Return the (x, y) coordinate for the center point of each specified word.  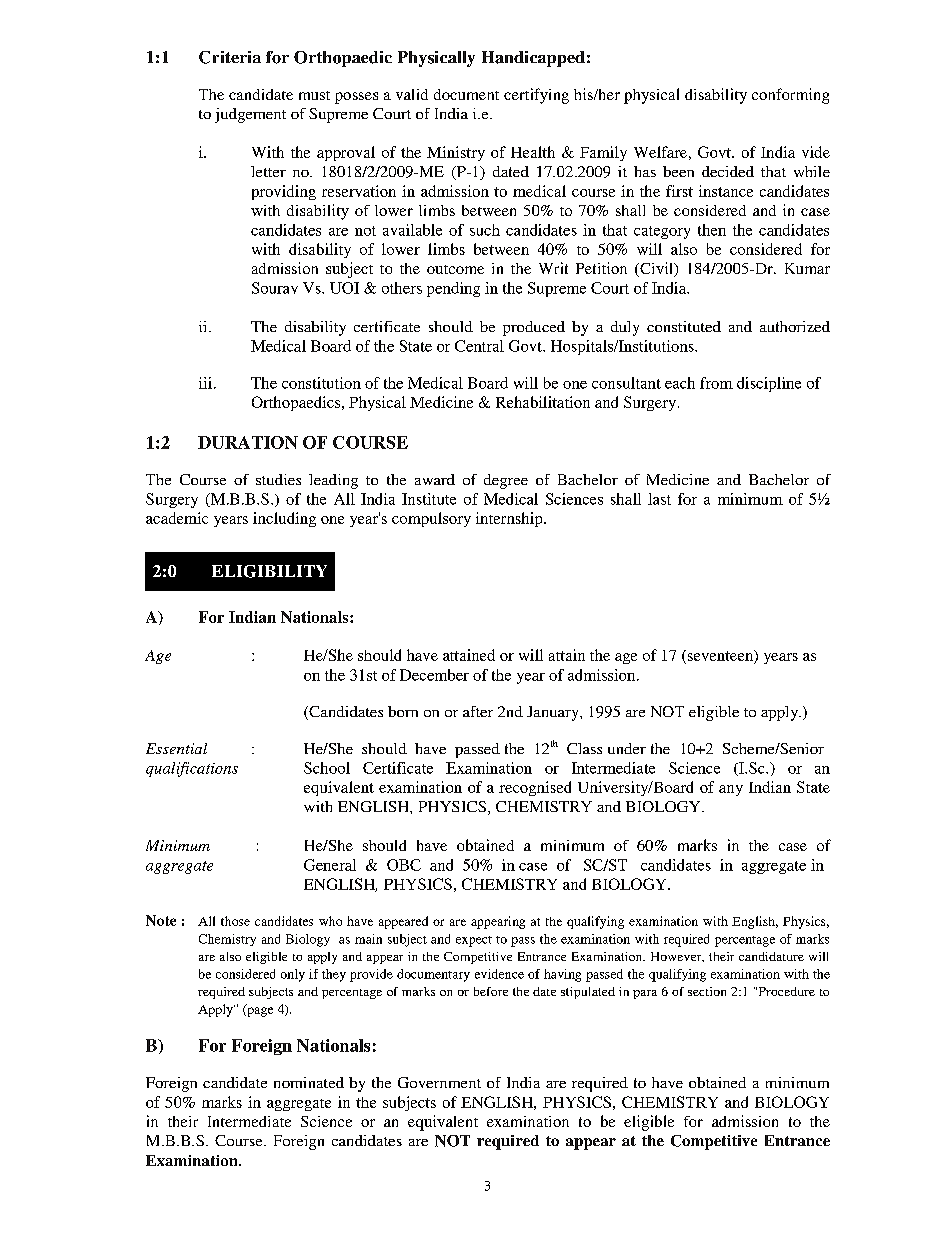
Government (439, 1082)
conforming (790, 96)
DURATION (248, 442)
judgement (250, 115)
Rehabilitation (543, 402)
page (259, 1011)
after (478, 711)
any (731, 790)
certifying (536, 96)
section (707, 991)
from (716, 383)
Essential (176, 748)
